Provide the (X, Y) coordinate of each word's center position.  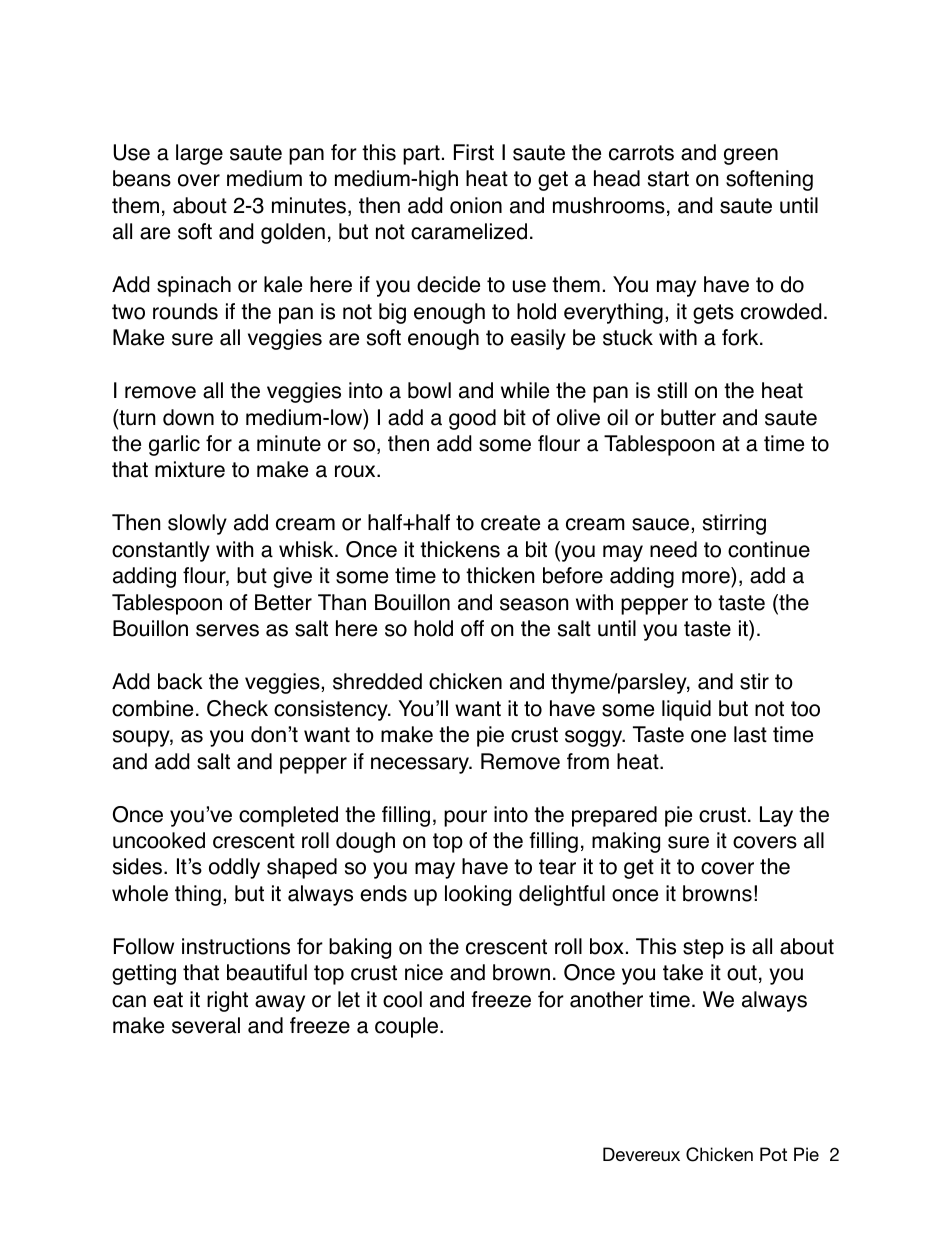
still (672, 390)
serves (227, 630)
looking (478, 895)
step (703, 949)
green (751, 156)
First (474, 152)
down (188, 417)
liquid (686, 710)
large (199, 154)
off (472, 628)
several (206, 1025)
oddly (234, 868)
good (472, 419)
